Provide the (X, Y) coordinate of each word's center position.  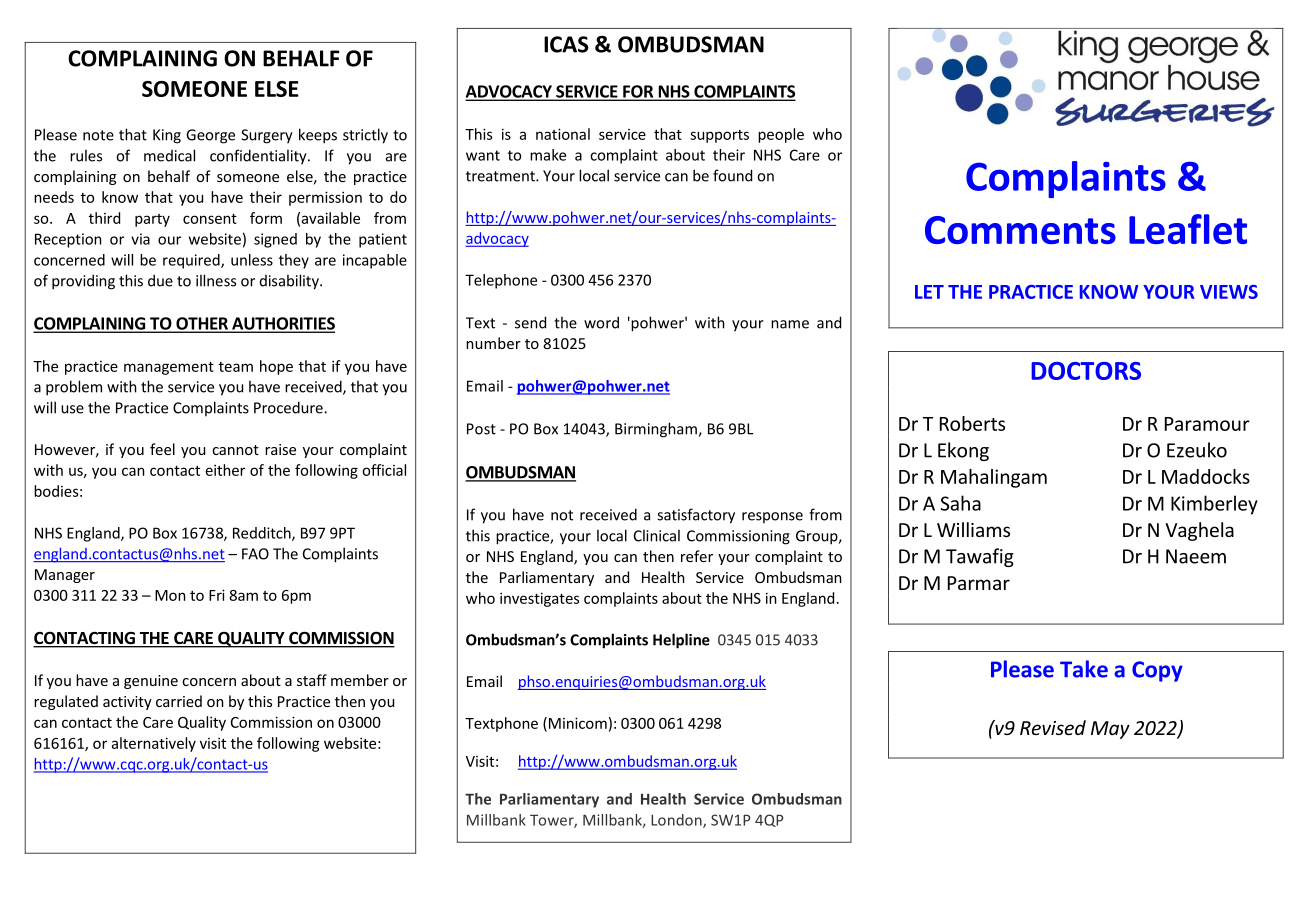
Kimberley (1214, 505)
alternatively (154, 744)
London (677, 821)
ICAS (566, 44)
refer (697, 556)
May (1110, 730)
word (601, 322)
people (781, 135)
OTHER (202, 324)
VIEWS (1229, 292)
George (210, 136)
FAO (255, 554)
